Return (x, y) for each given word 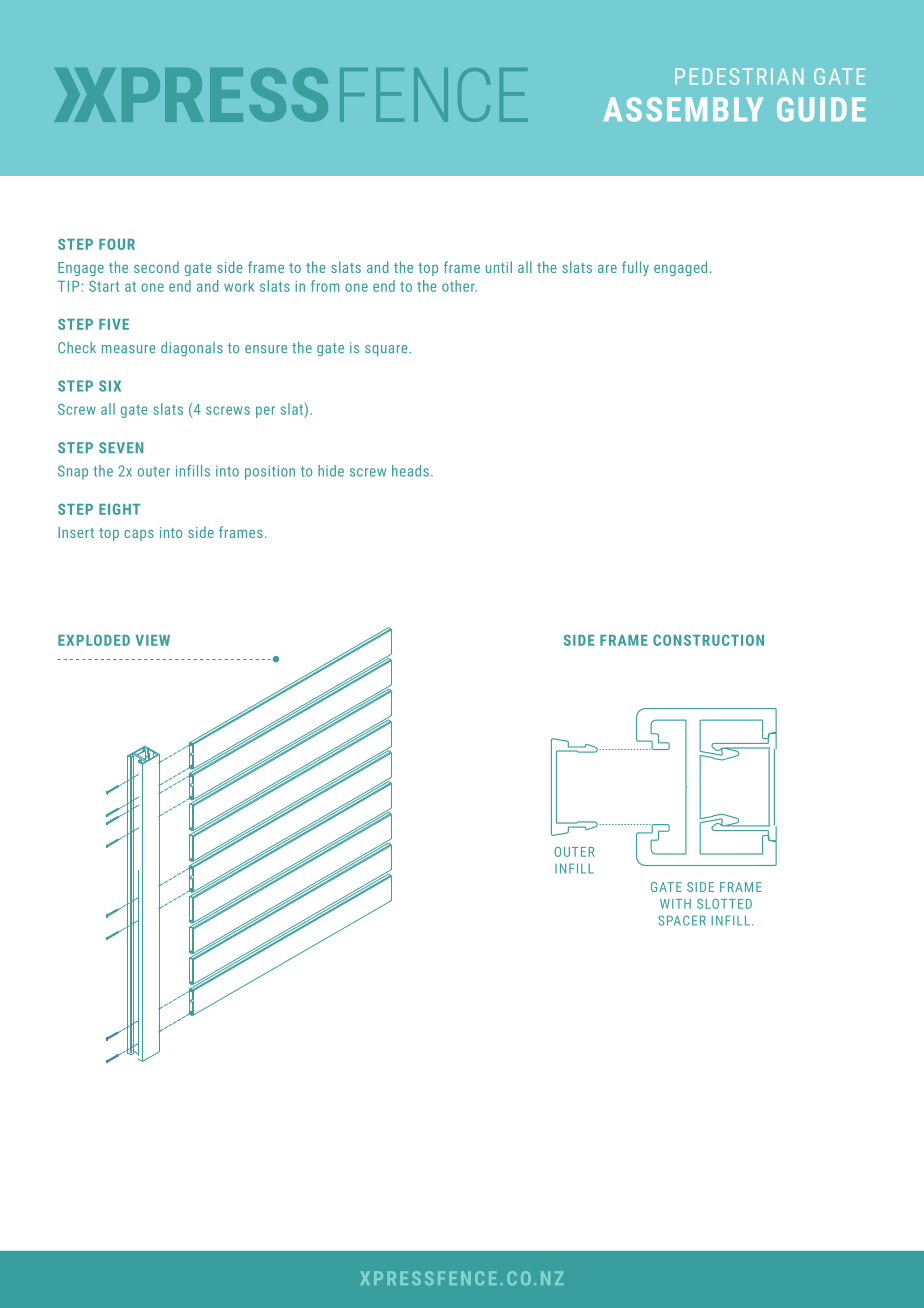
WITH (675, 904)
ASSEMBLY (683, 109)
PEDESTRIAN (739, 76)
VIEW (152, 640)
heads (410, 471)
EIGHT (119, 509)
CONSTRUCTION (708, 640)
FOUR (117, 244)
